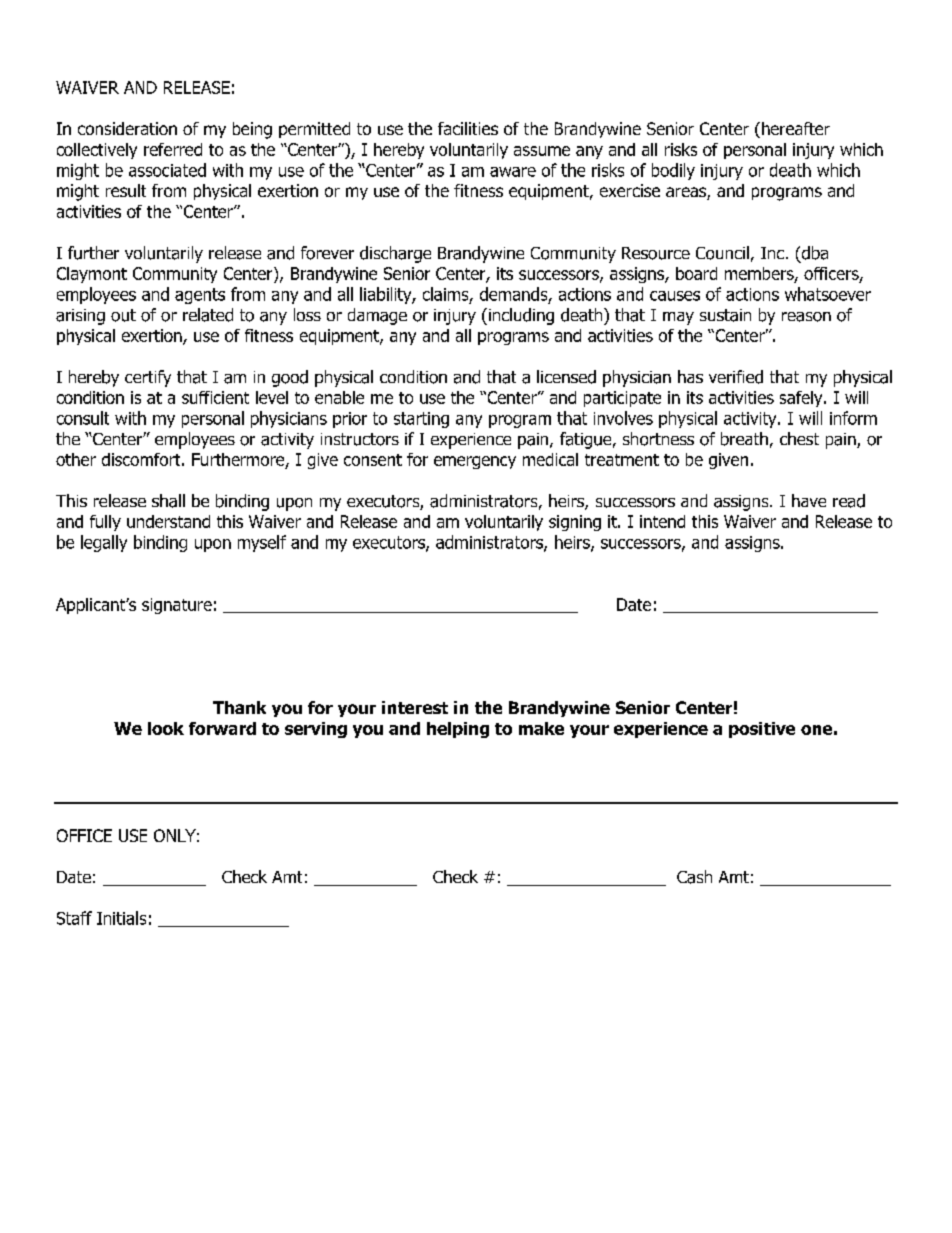  I want to click on related, so click(208, 315).
